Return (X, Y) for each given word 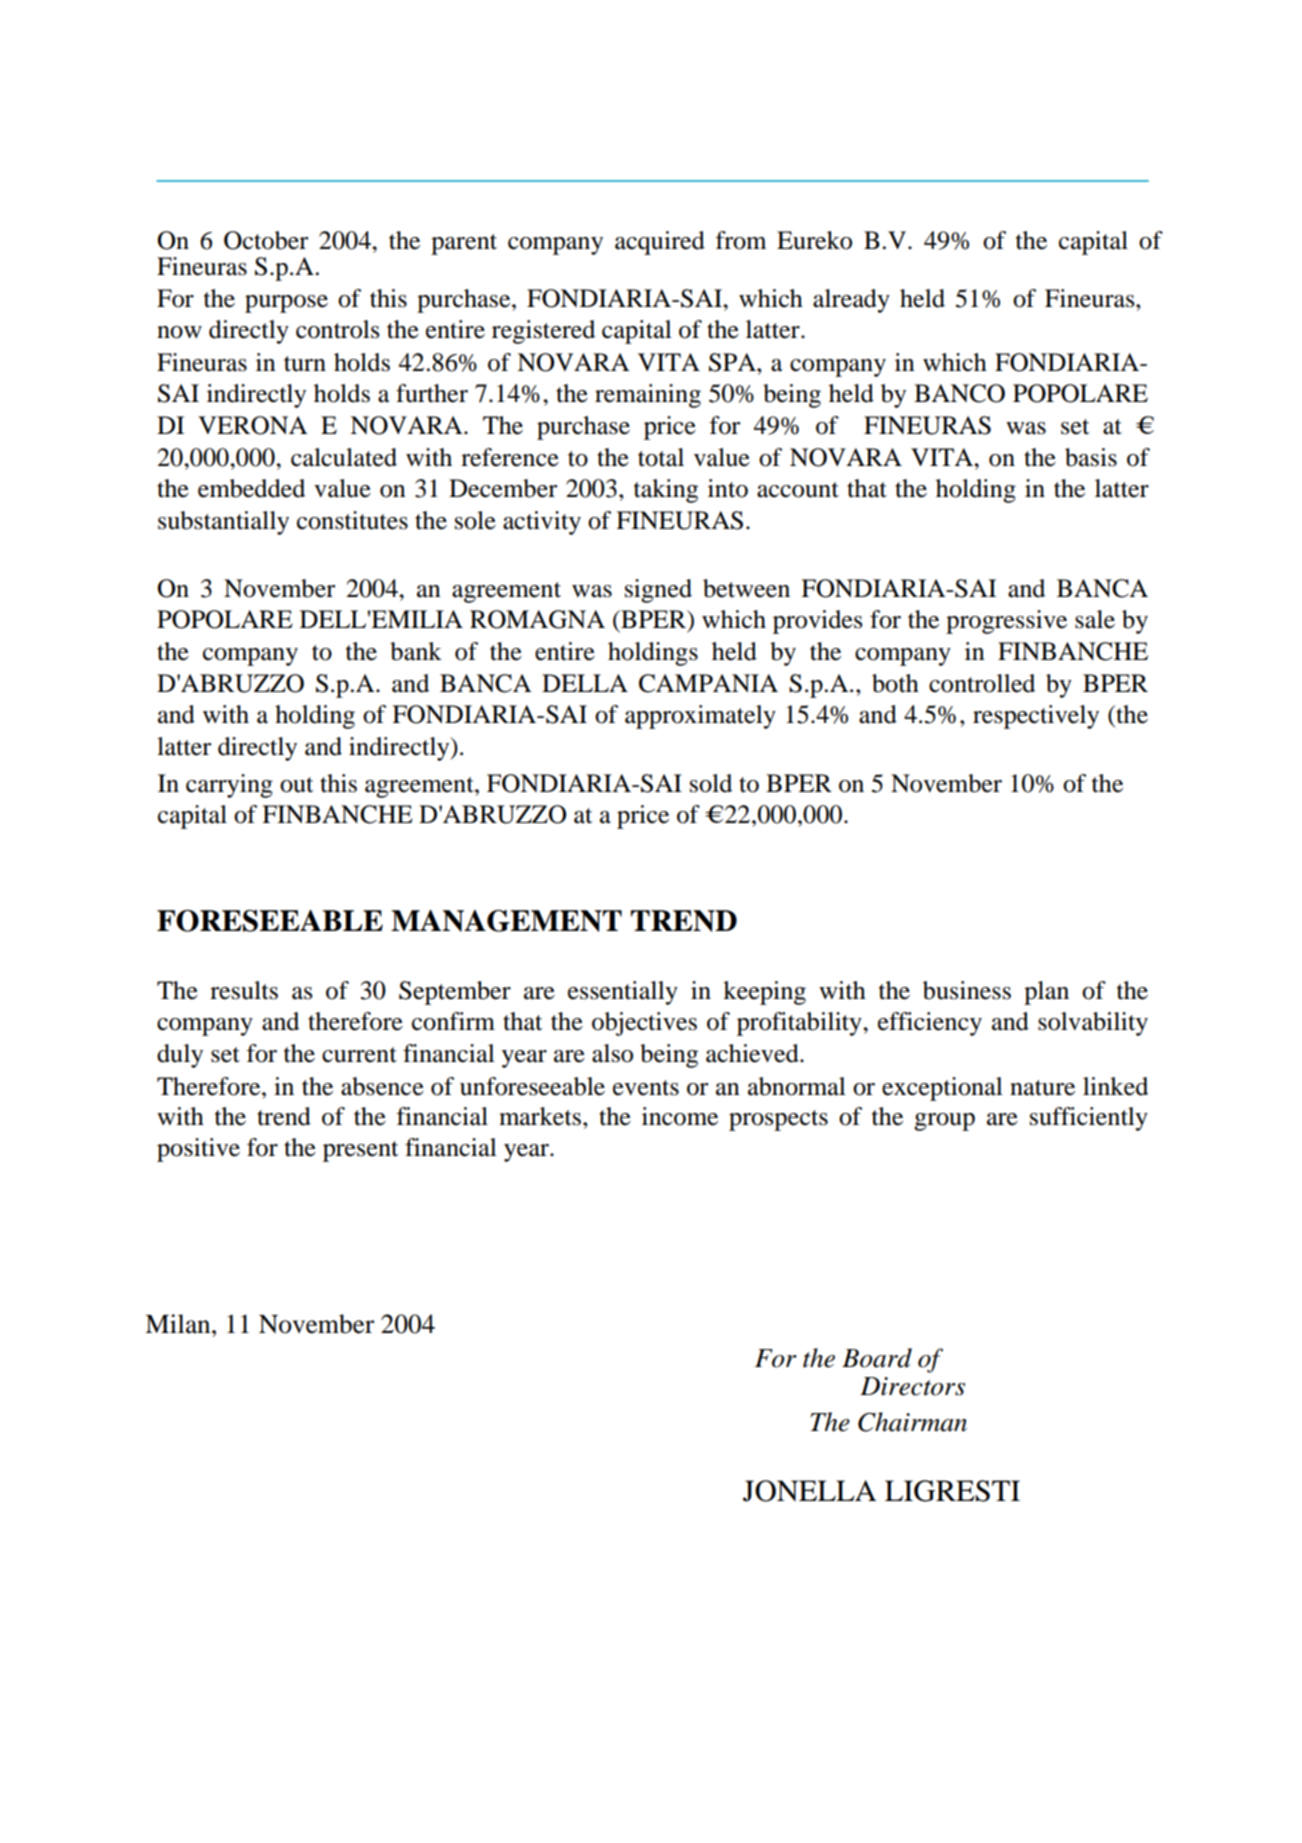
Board (877, 1358)
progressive (1006, 622)
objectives (644, 1024)
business (967, 990)
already (851, 301)
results (244, 990)
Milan (179, 1324)
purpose (286, 304)
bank (416, 651)
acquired (660, 243)
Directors (912, 1386)
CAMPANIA (708, 683)
